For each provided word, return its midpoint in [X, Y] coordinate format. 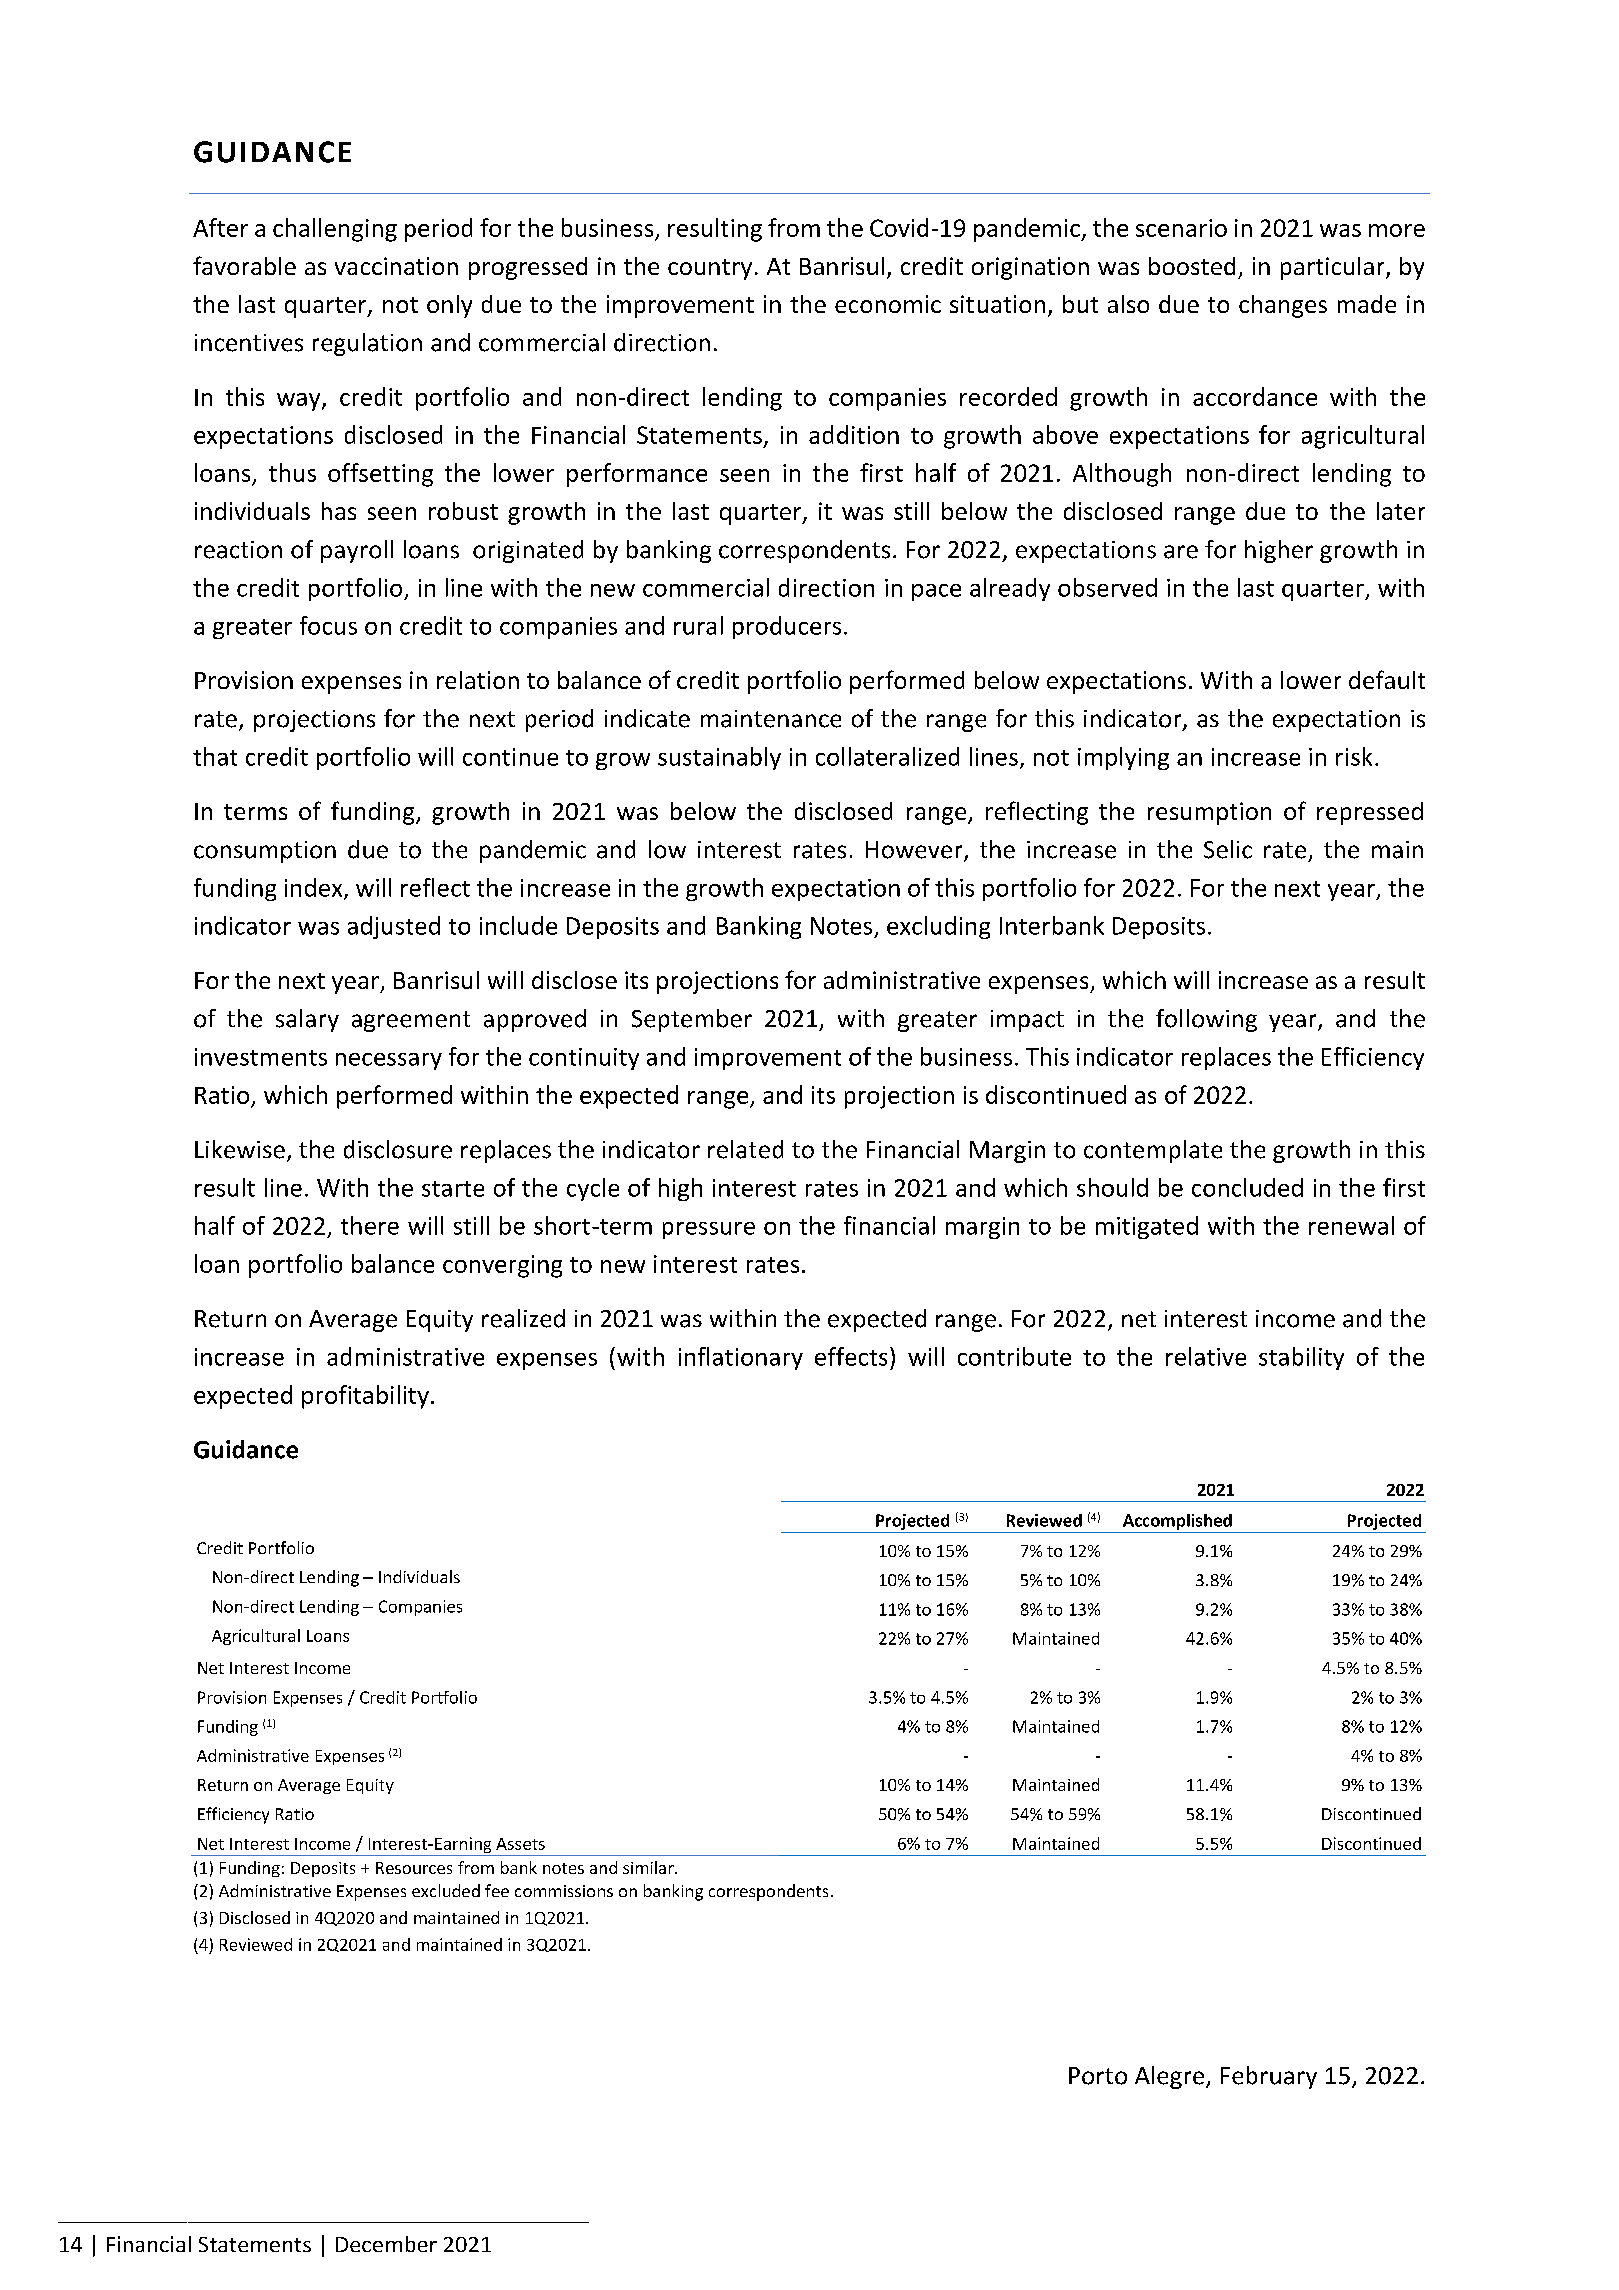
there [370, 1225]
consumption [265, 852]
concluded [1247, 1187]
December [386, 2244]
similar [649, 1867]
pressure [709, 1230]
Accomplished [1177, 1522]
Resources [414, 1868]
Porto [1098, 2076]
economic [888, 304]
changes [1283, 306]
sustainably [719, 758]
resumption [1209, 813]
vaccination [396, 266]
